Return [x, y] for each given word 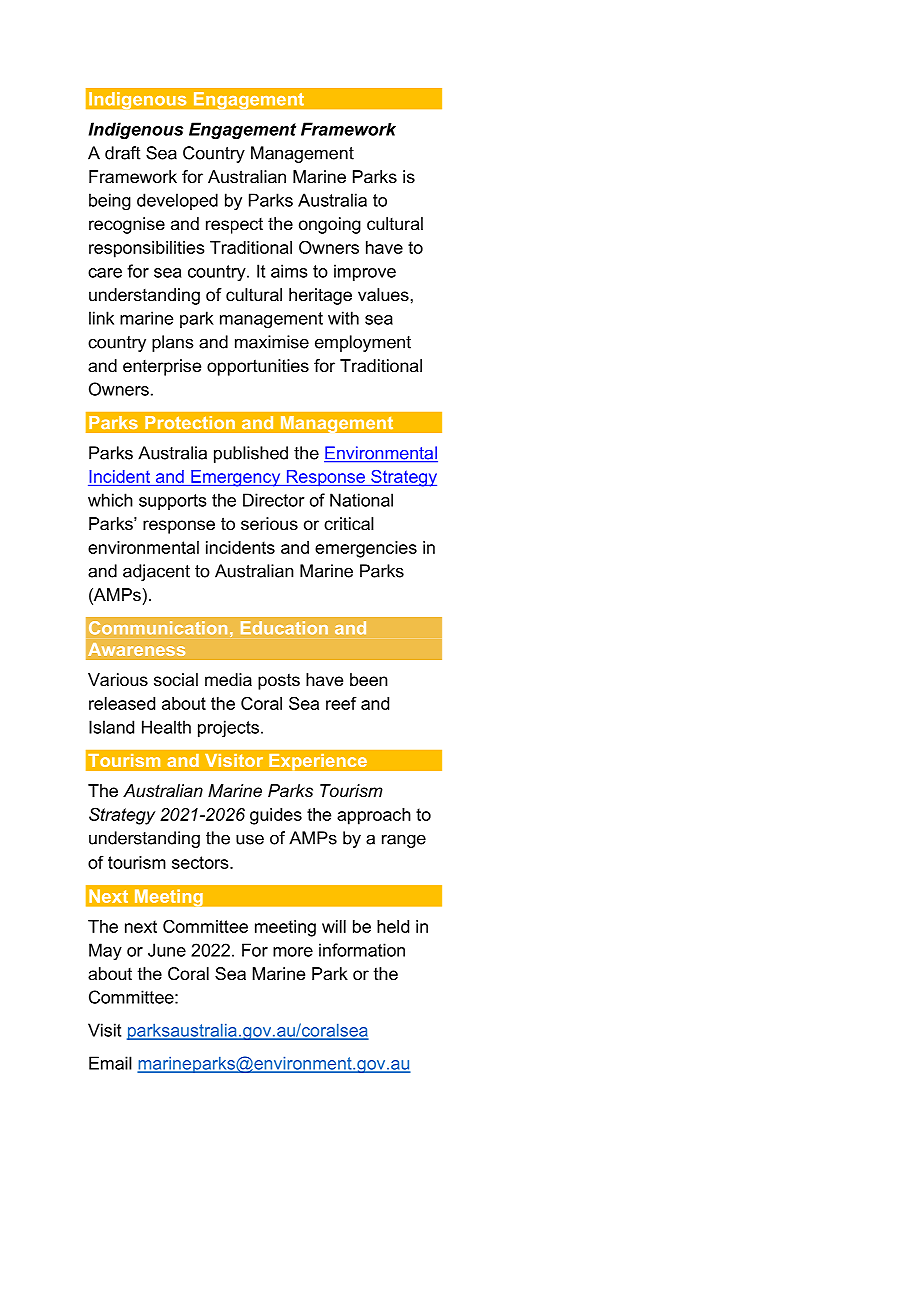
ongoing [330, 225]
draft [123, 153]
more [293, 952]
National [361, 500]
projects [228, 728]
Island [111, 727]
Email [110, 1063]
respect [234, 226]
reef [341, 703]
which [110, 500]
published [251, 454]
